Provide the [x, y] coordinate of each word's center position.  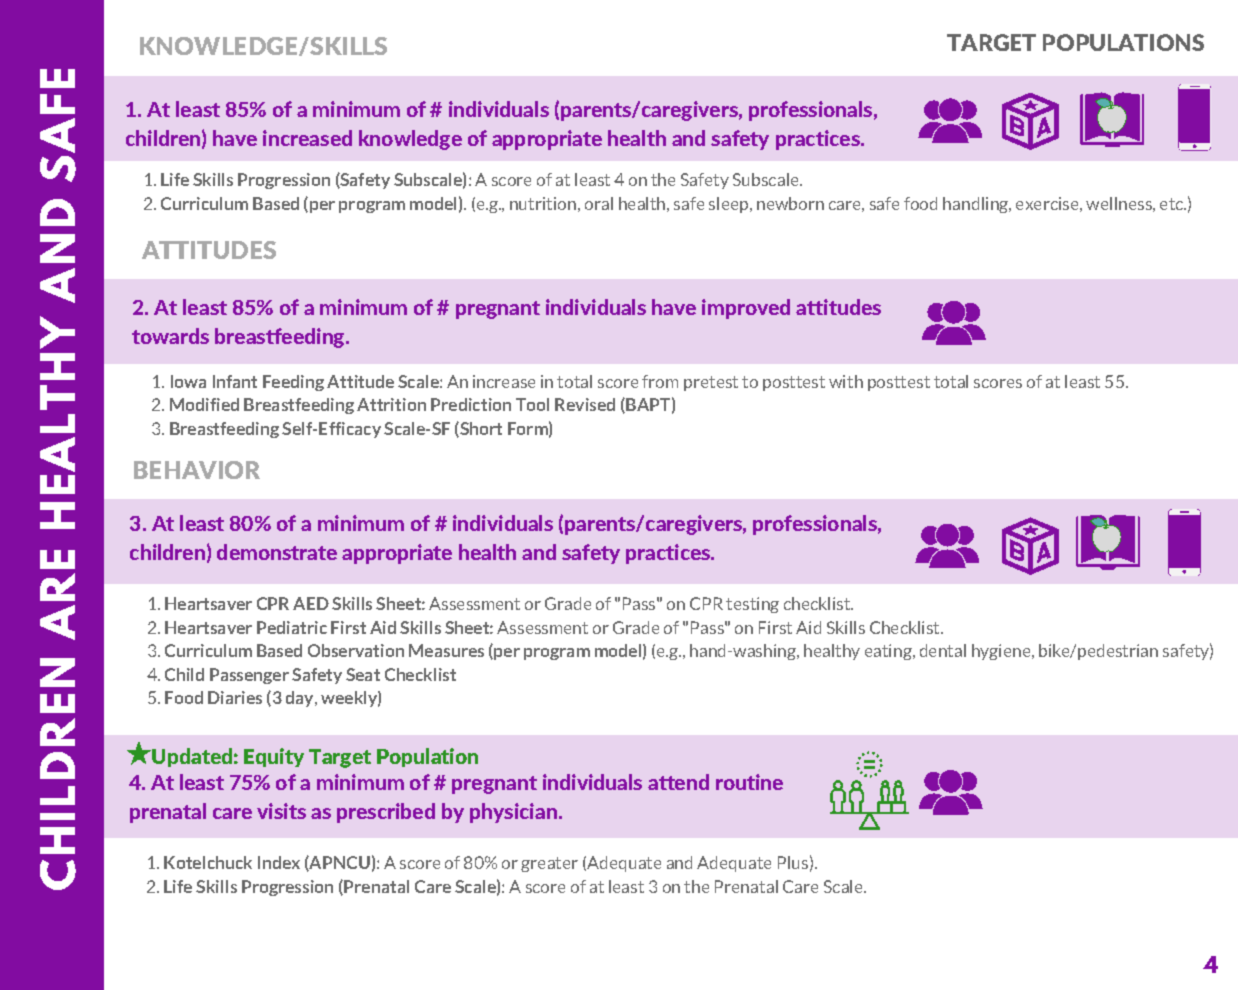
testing [752, 605]
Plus [793, 862]
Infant [235, 381]
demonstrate [277, 552]
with [846, 381]
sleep [730, 205]
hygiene [1002, 652]
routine [749, 782]
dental [943, 650]
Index [279, 862]
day [301, 699]
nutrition [543, 203]
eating [889, 652]
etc [1172, 204]
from [660, 381]
